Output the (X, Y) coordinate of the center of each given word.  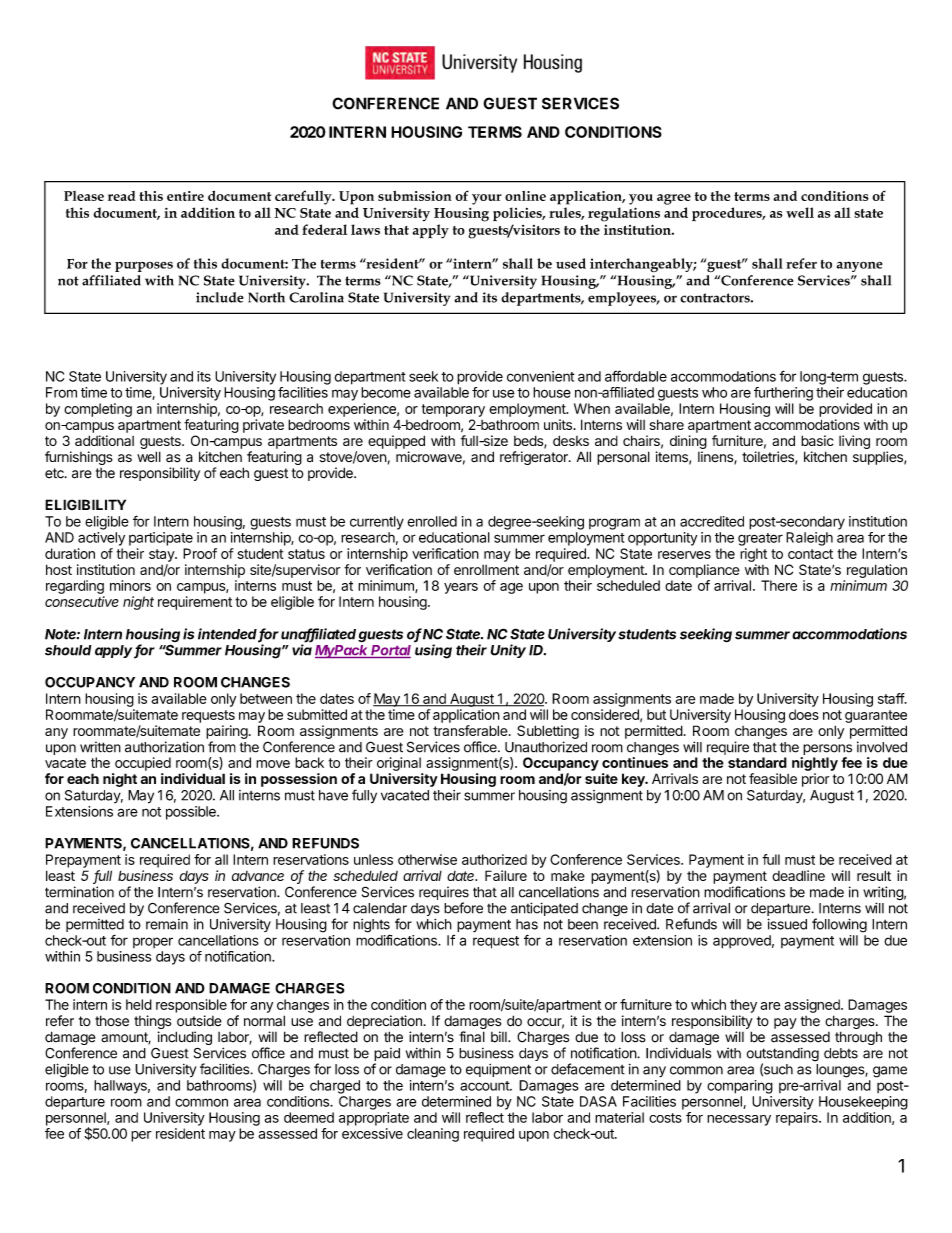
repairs (798, 1119)
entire (185, 196)
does (804, 714)
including (185, 1039)
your (487, 199)
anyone (860, 266)
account (485, 1086)
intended (228, 635)
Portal (390, 651)
